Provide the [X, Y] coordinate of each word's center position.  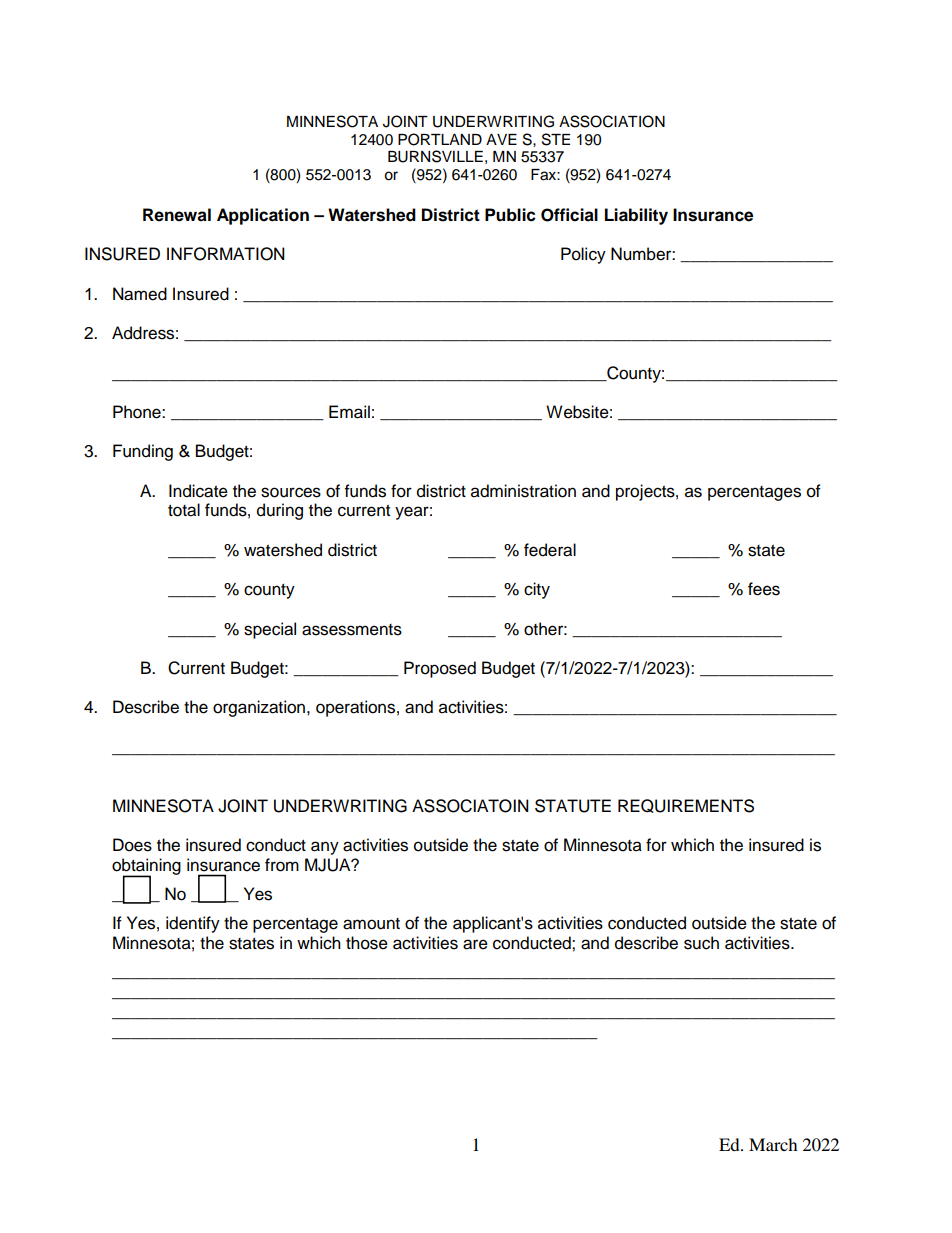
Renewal [177, 215]
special [270, 630]
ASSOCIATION [612, 121]
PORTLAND [440, 139]
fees [764, 589]
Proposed [440, 669]
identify [193, 924]
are [475, 944]
